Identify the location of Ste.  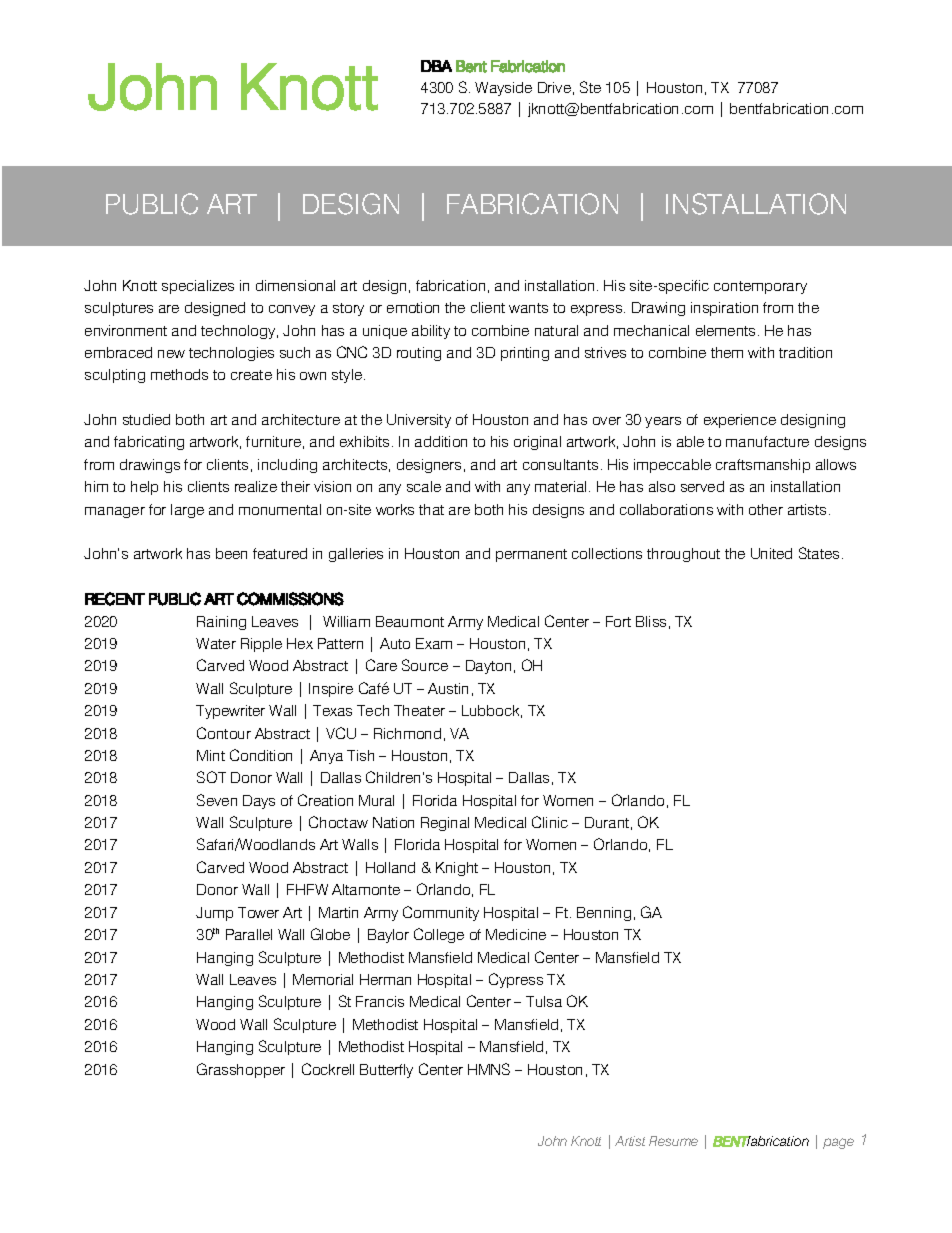
(590, 87).
